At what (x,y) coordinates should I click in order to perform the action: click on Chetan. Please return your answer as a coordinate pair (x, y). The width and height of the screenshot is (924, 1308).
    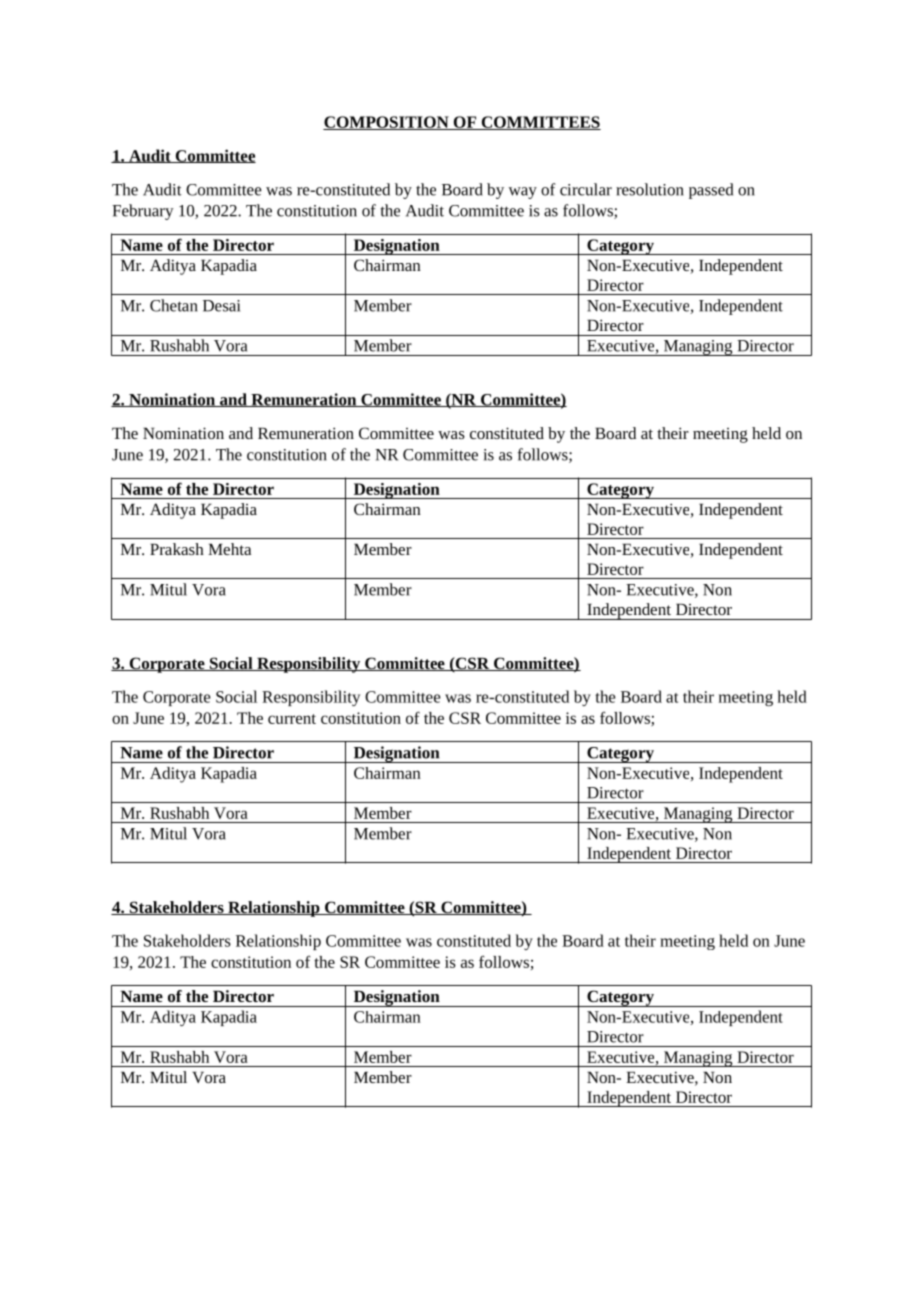
    Looking at the image, I should click on (174, 305).
